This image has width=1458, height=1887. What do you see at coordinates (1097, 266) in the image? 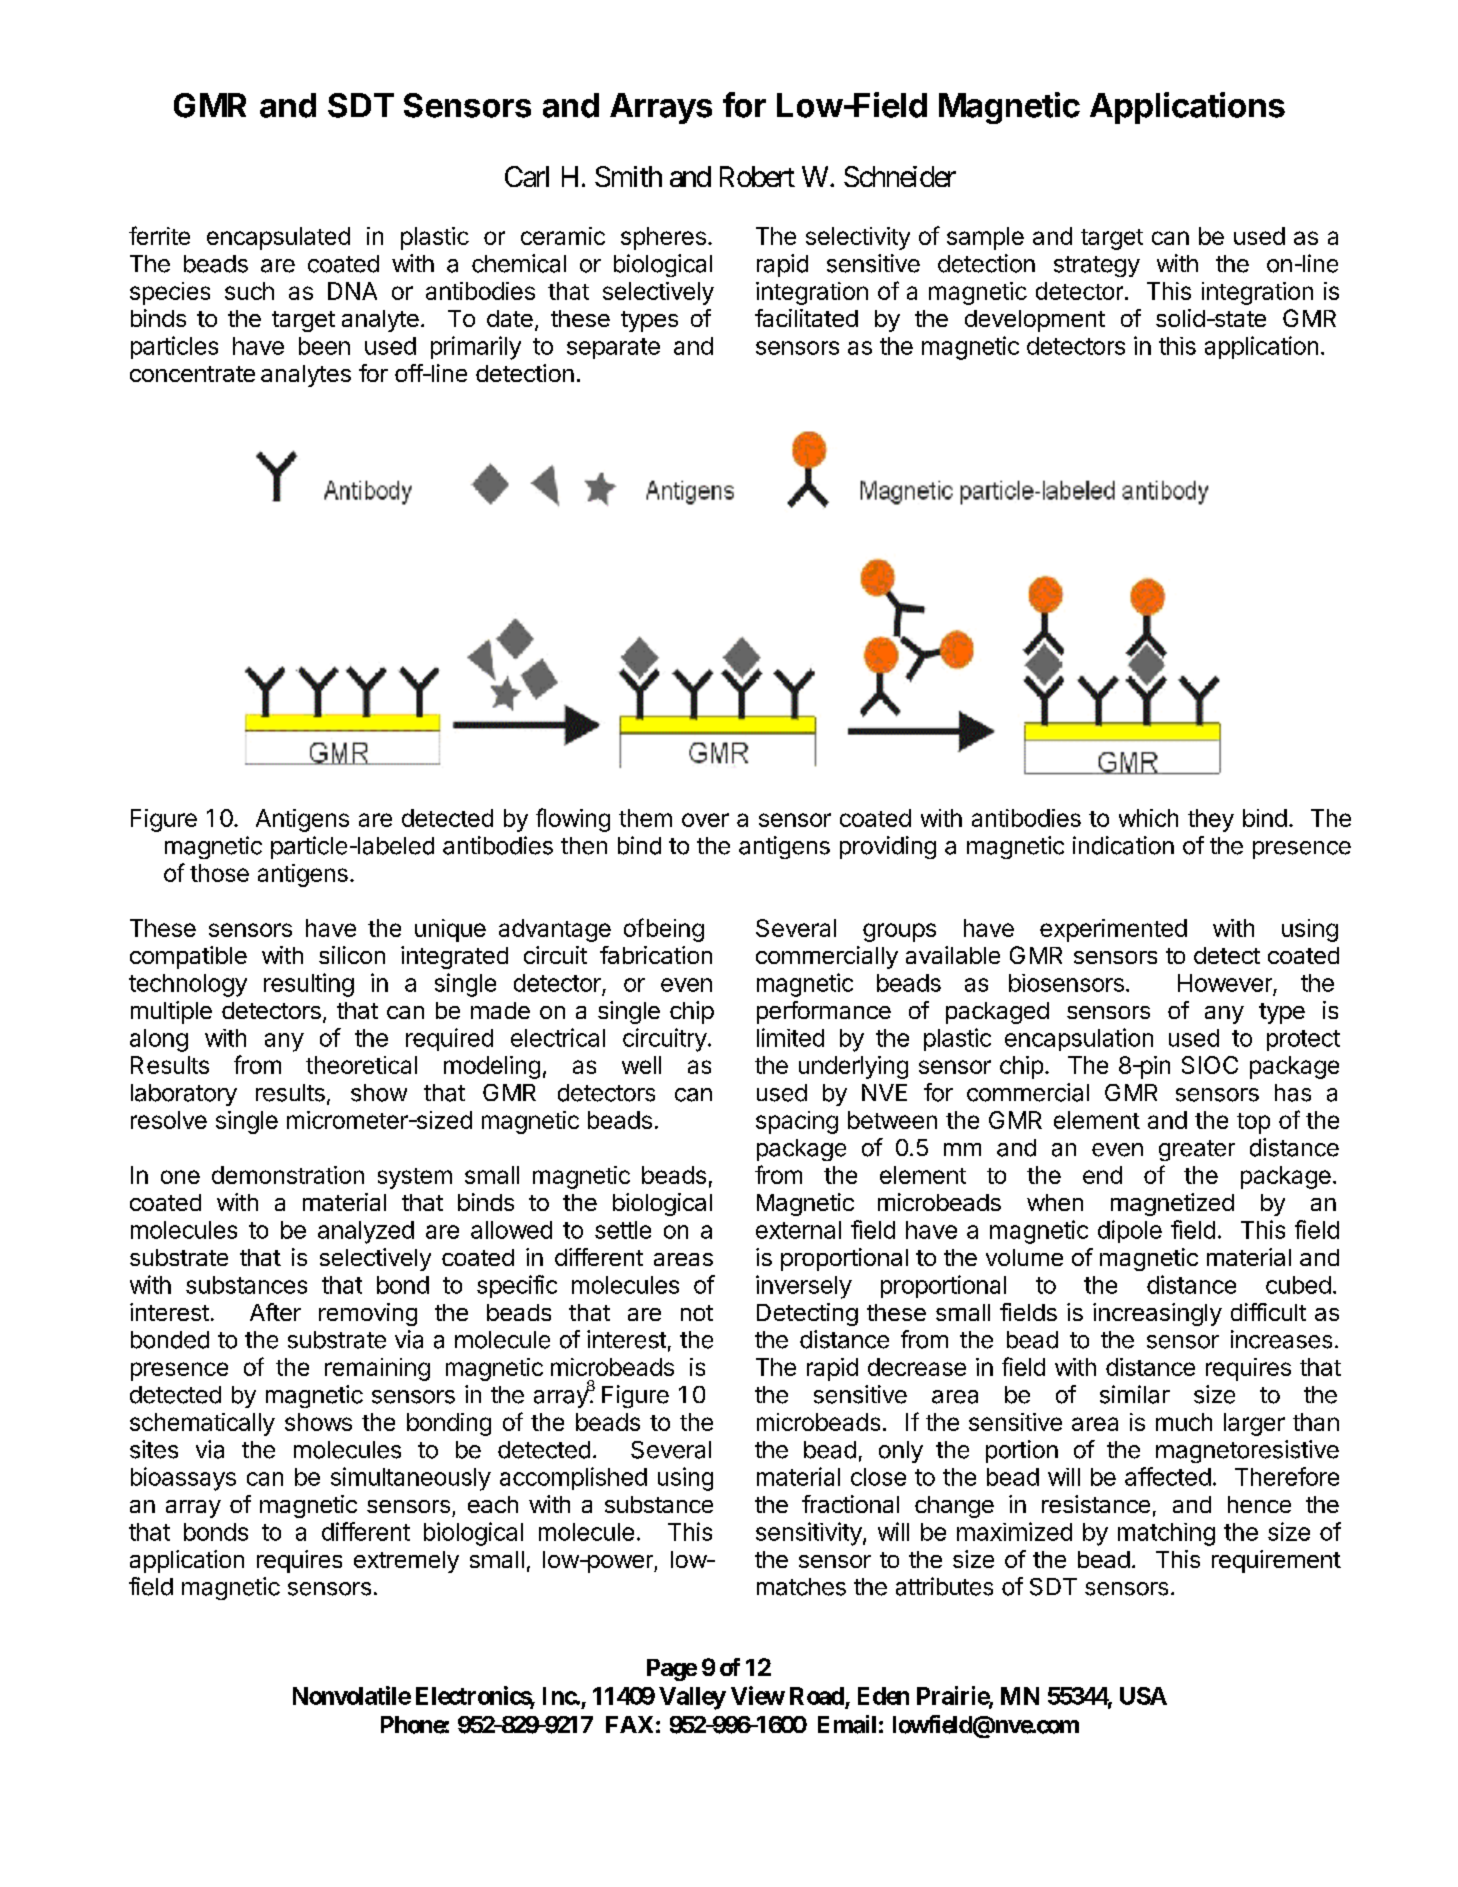
I see `strategy` at bounding box center [1097, 266].
